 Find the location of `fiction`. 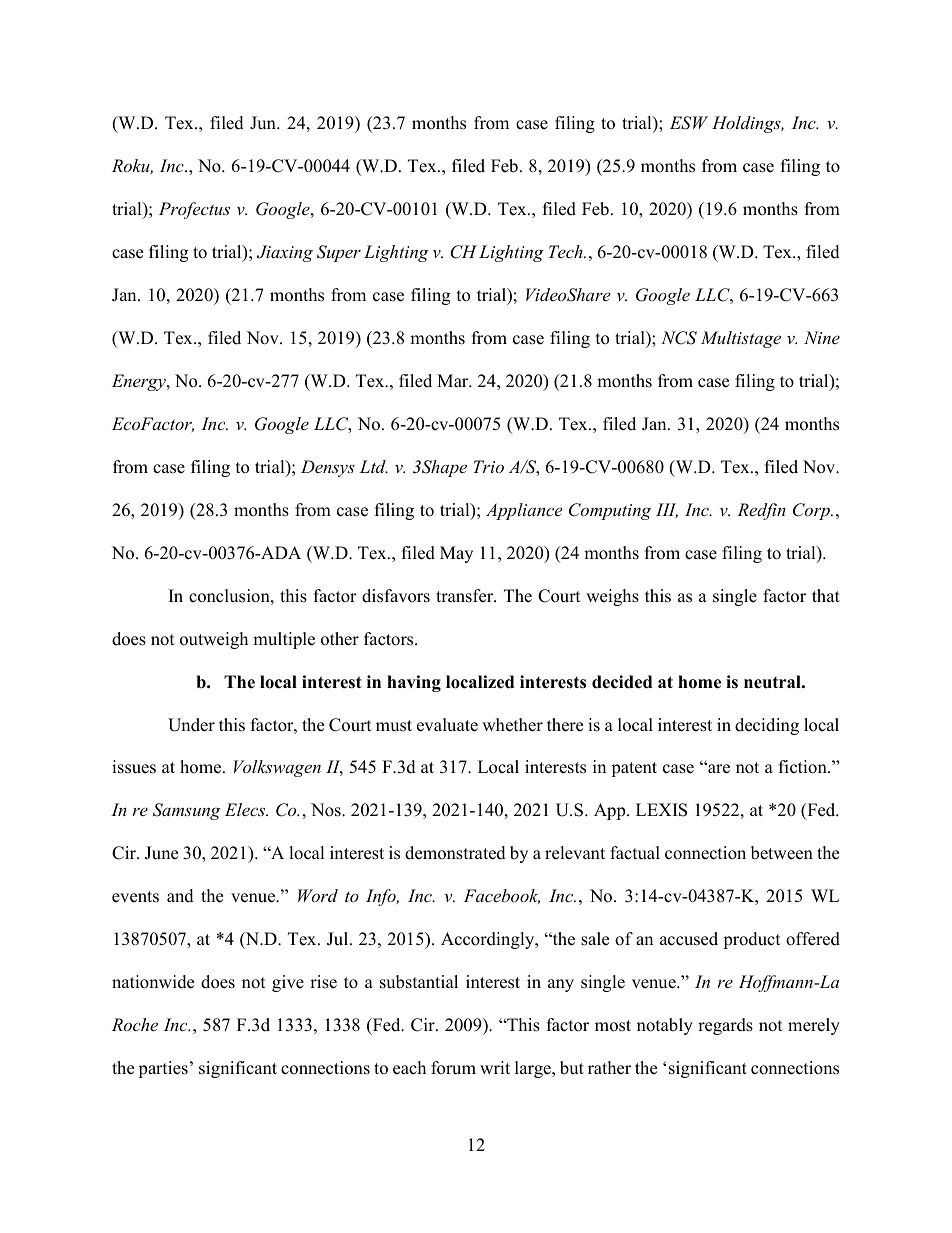

fiction is located at coordinates (804, 767).
